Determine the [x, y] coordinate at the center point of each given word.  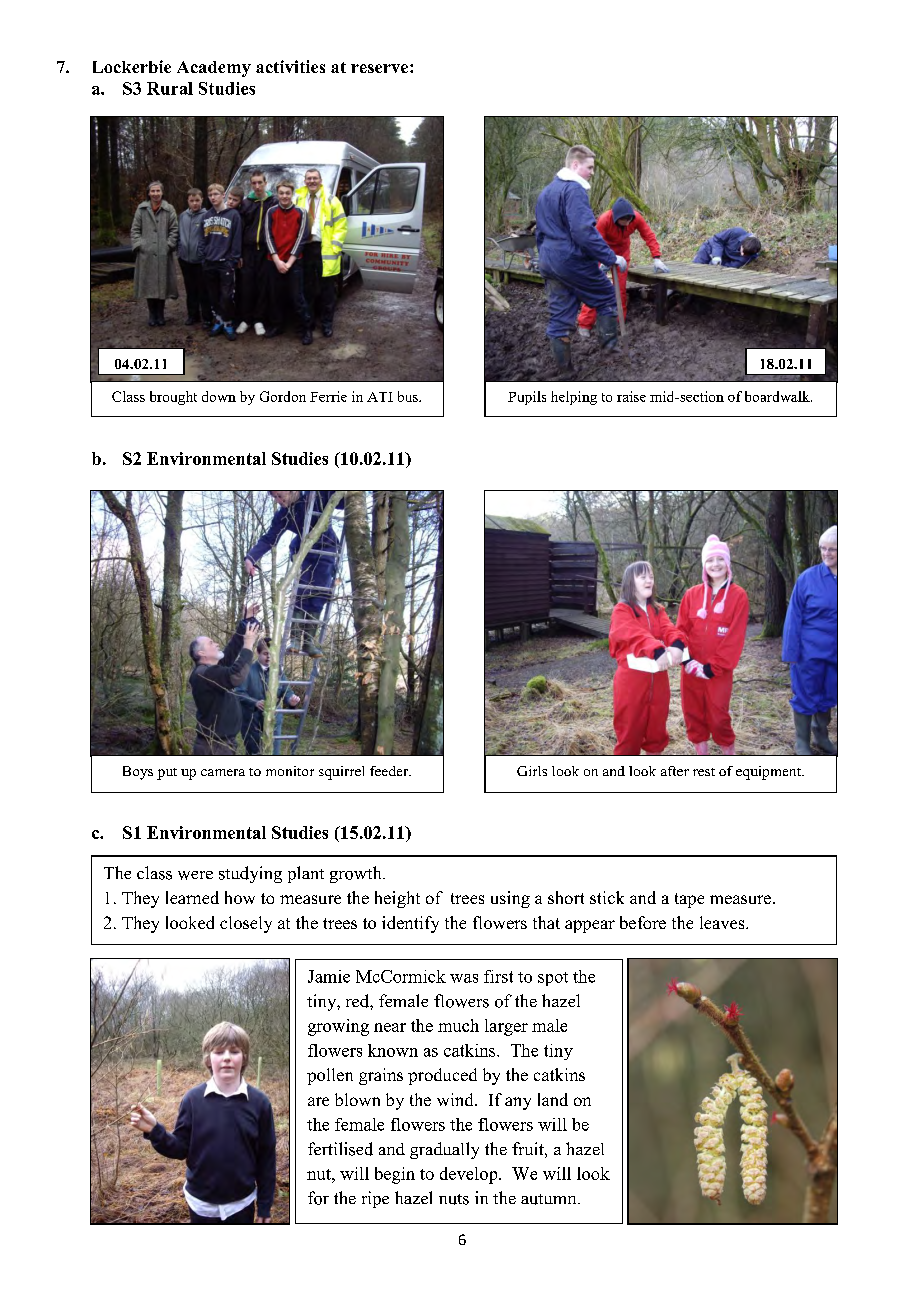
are [318, 1101]
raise [631, 396]
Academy [214, 69]
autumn [550, 1199]
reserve [381, 68]
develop [470, 1175]
